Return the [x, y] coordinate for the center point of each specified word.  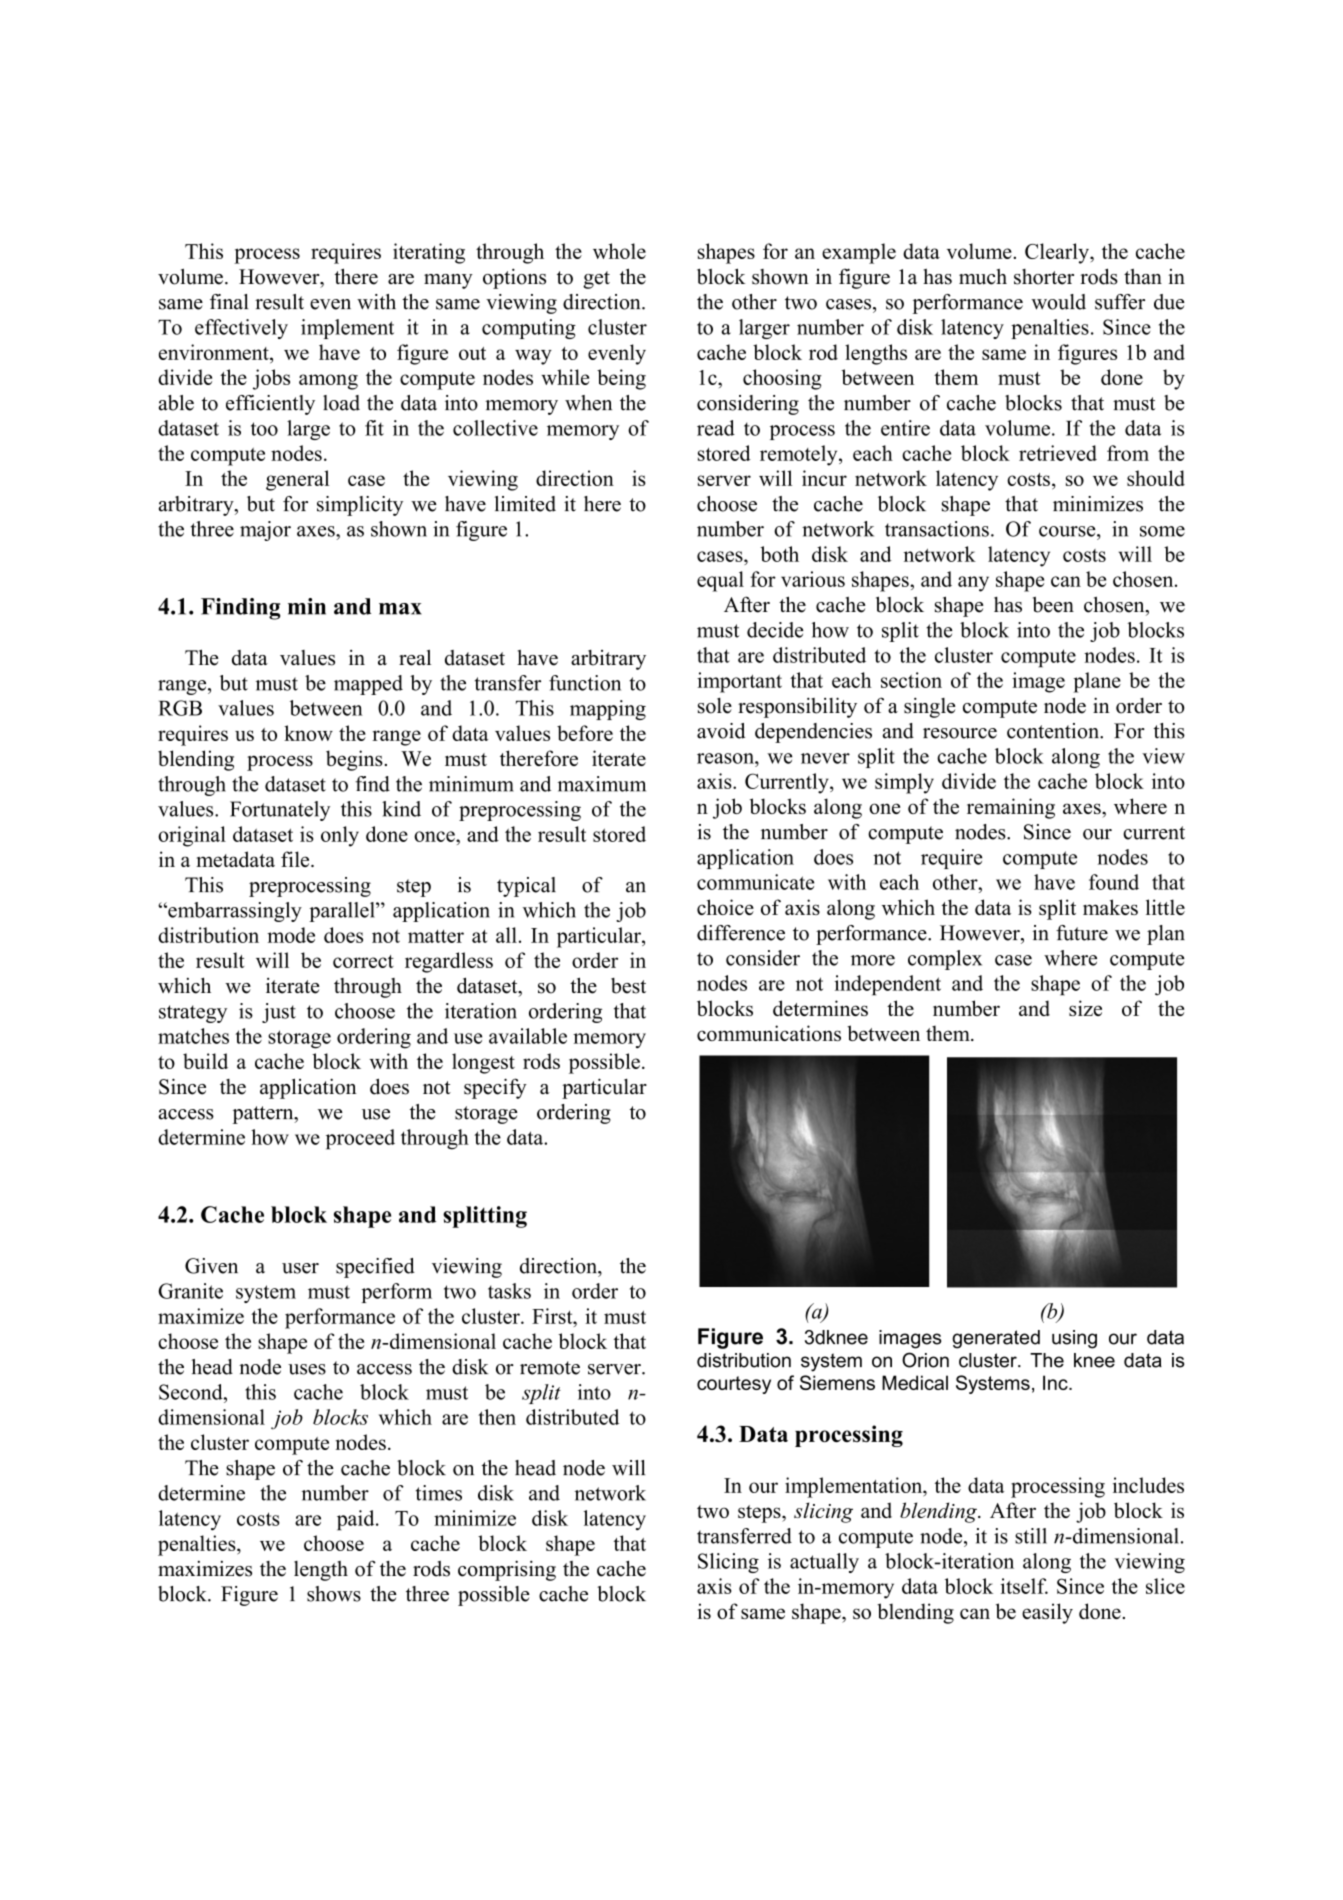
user [300, 1268]
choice [725, 907]
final [229, 302]
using [1074, 1339]
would [1058, 302]
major [265, 531]
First [553, 1316]
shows [334, 1594]
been [1053, 604]
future [1082, 933]
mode [291, 935]
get [596, 280]
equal [720, 581]
